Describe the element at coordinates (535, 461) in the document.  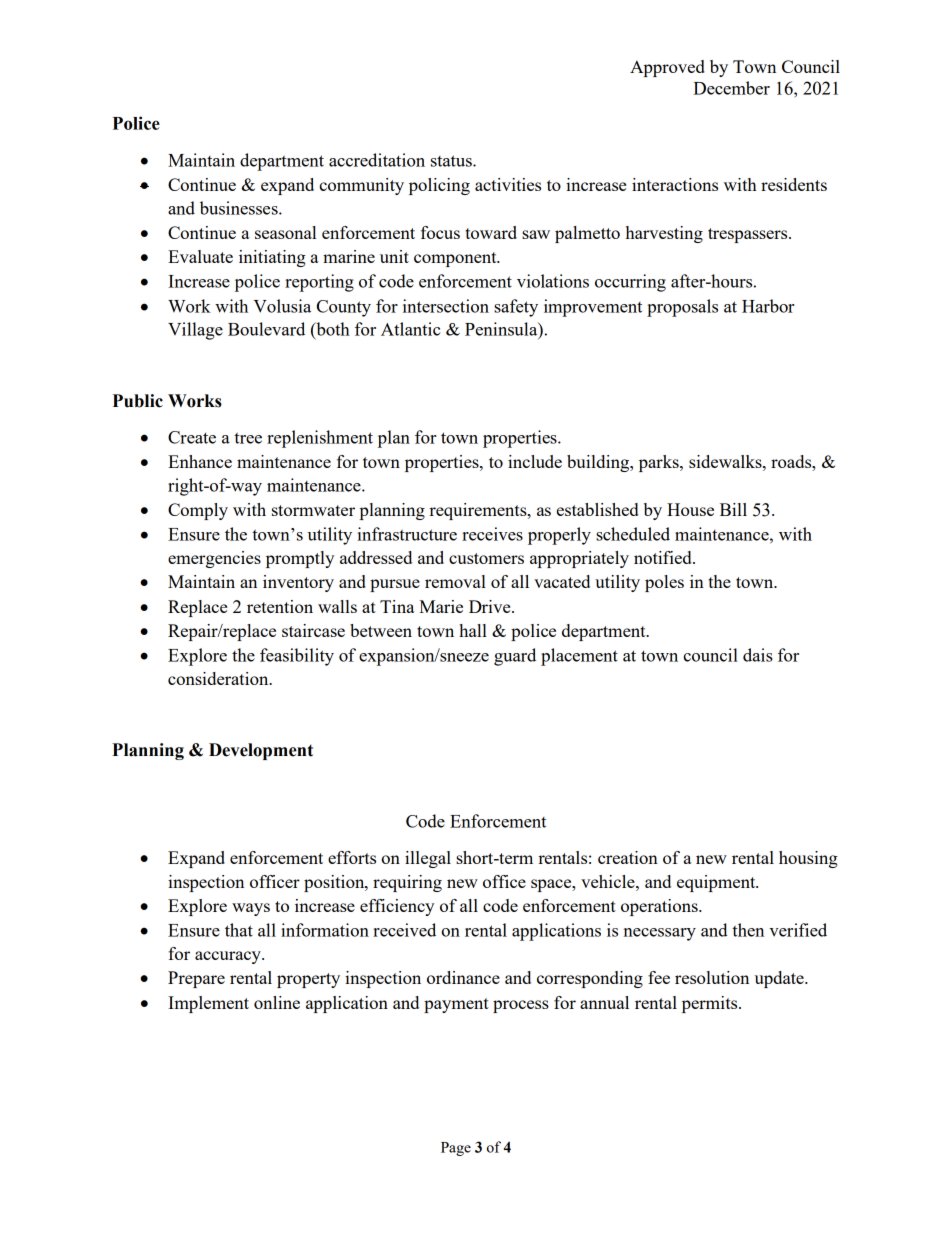
I see `include` at that location.
